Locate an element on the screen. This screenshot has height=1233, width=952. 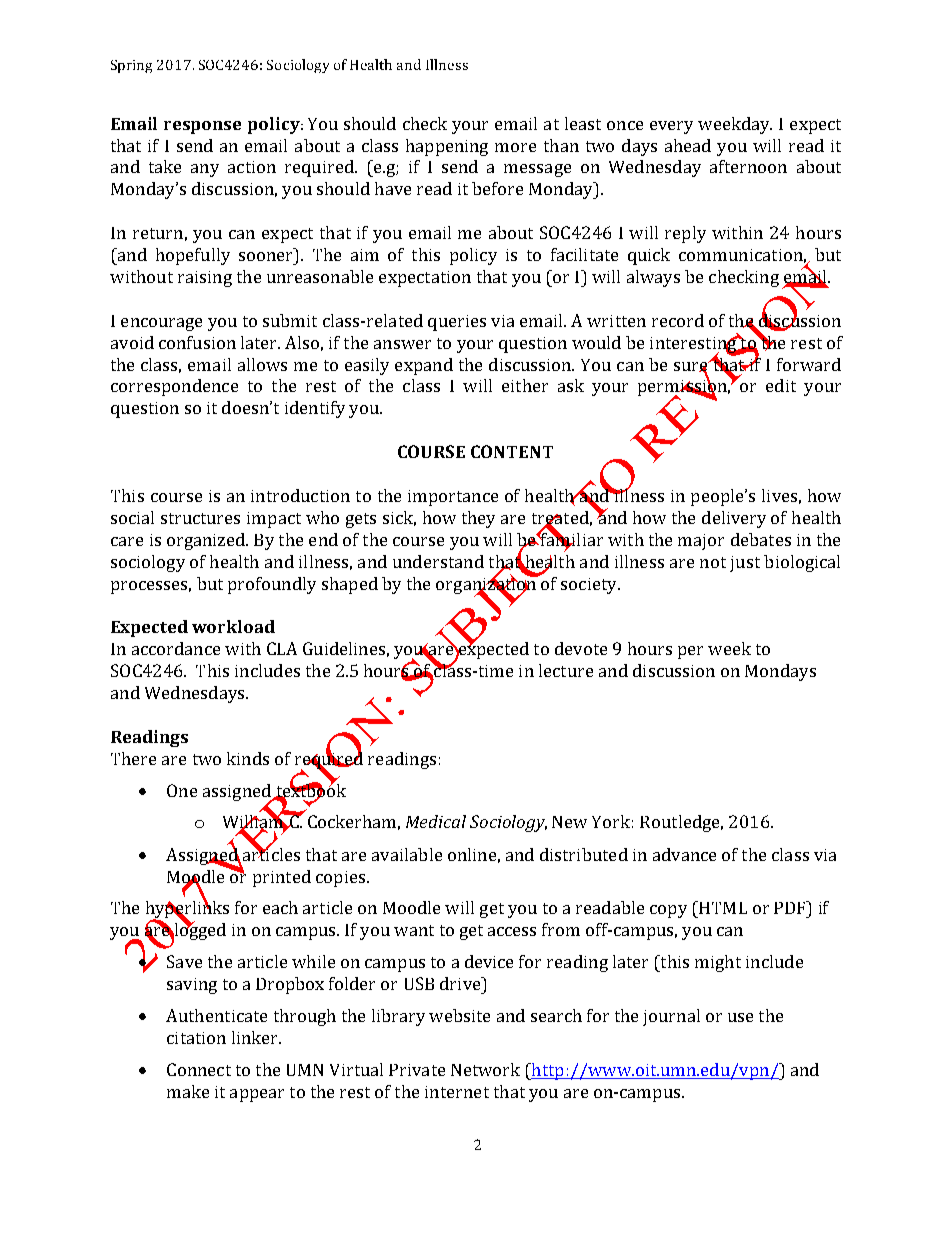
edit is located at coordinates (781, 385).
